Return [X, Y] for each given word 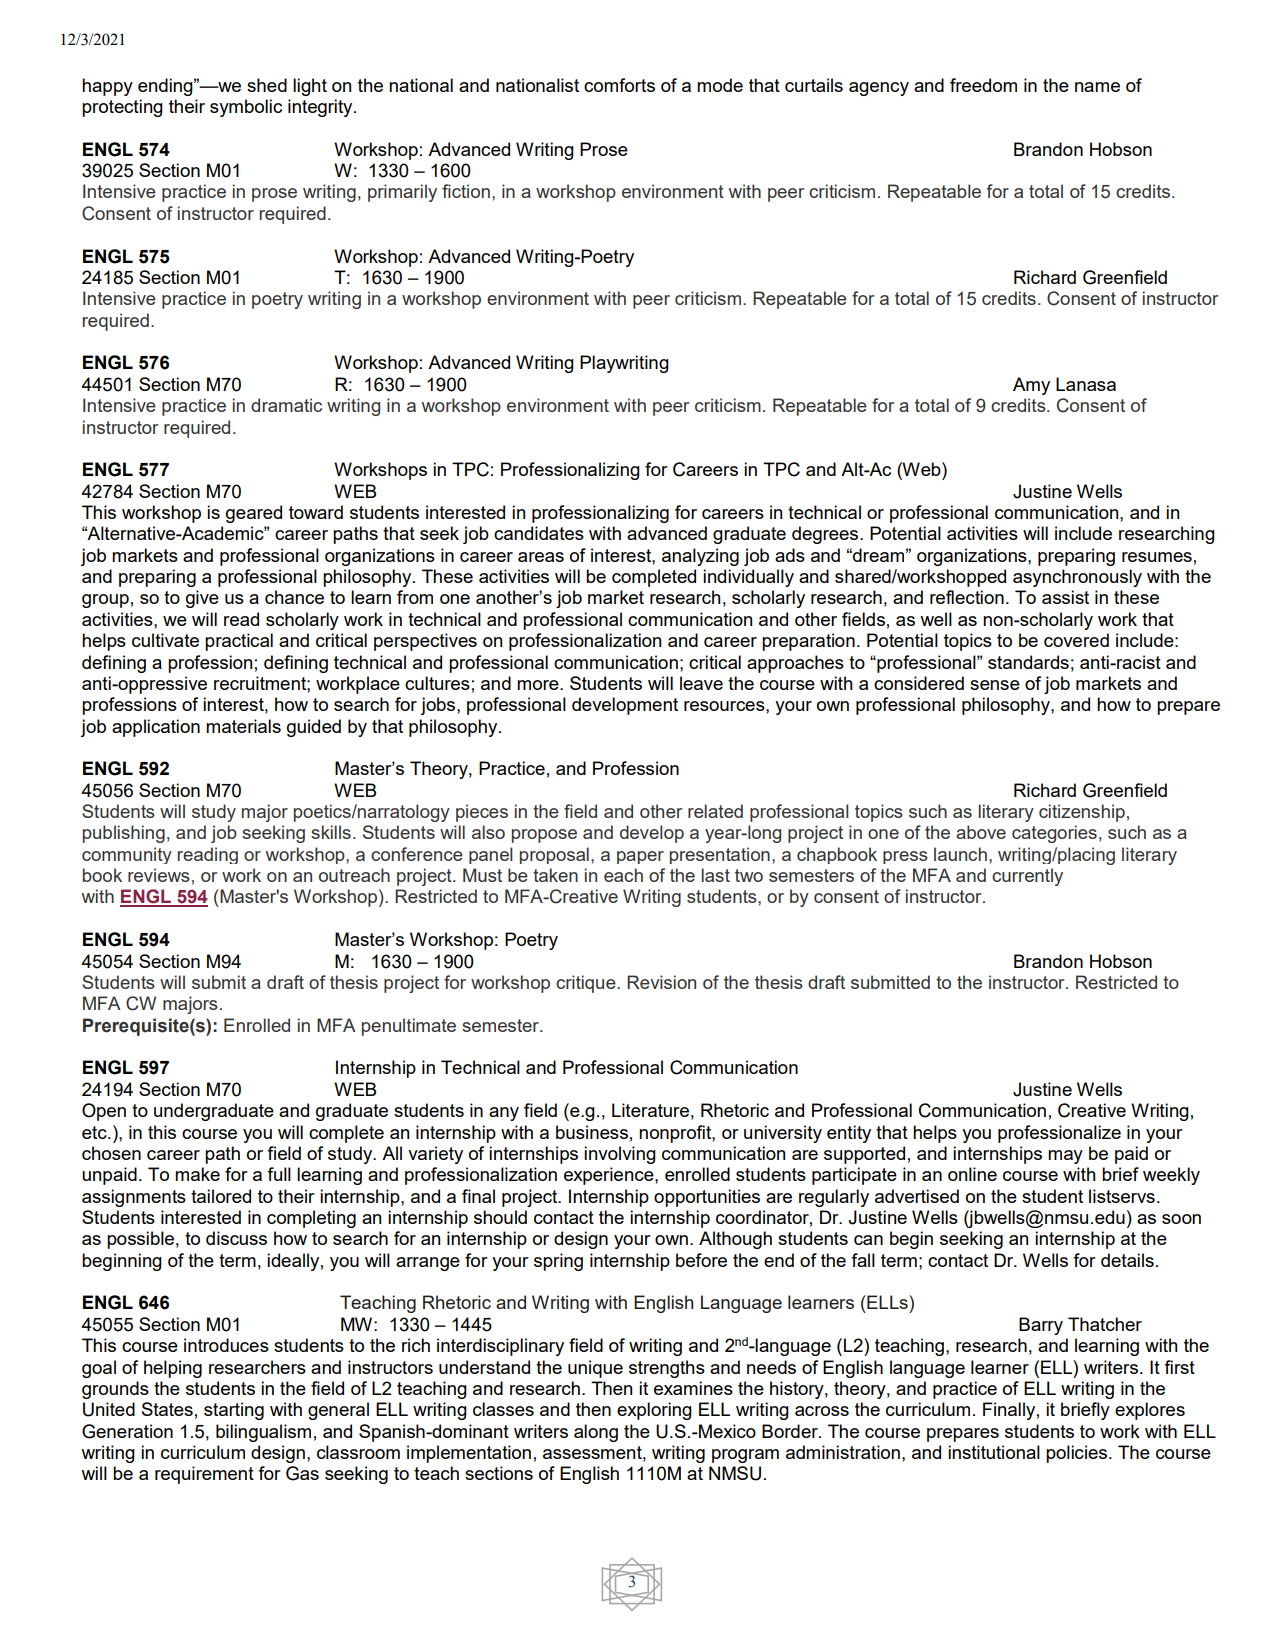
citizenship [1082, 813]
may [1065, 1157]
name [1097, 87]
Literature [650, 1110]
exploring [654, 1411]
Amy [1031, 386]
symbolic [246, 108]
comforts [619, 85]
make [197, 1174]
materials [243, 726]
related [715, 811]
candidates [539, 533]
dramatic [286, 405]
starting [234, 1411]
